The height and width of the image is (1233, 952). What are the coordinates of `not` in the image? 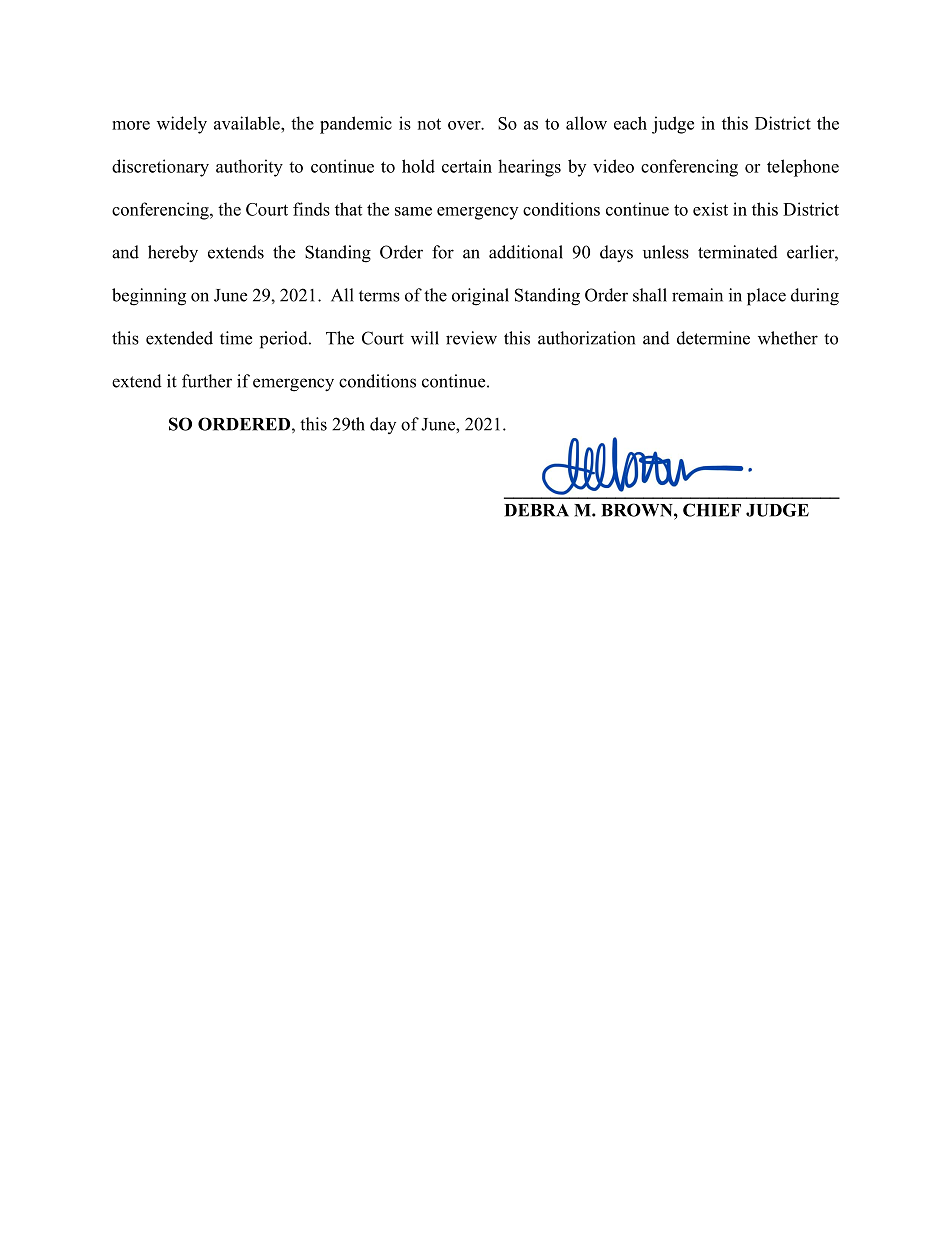 It's located at (429, 124).
